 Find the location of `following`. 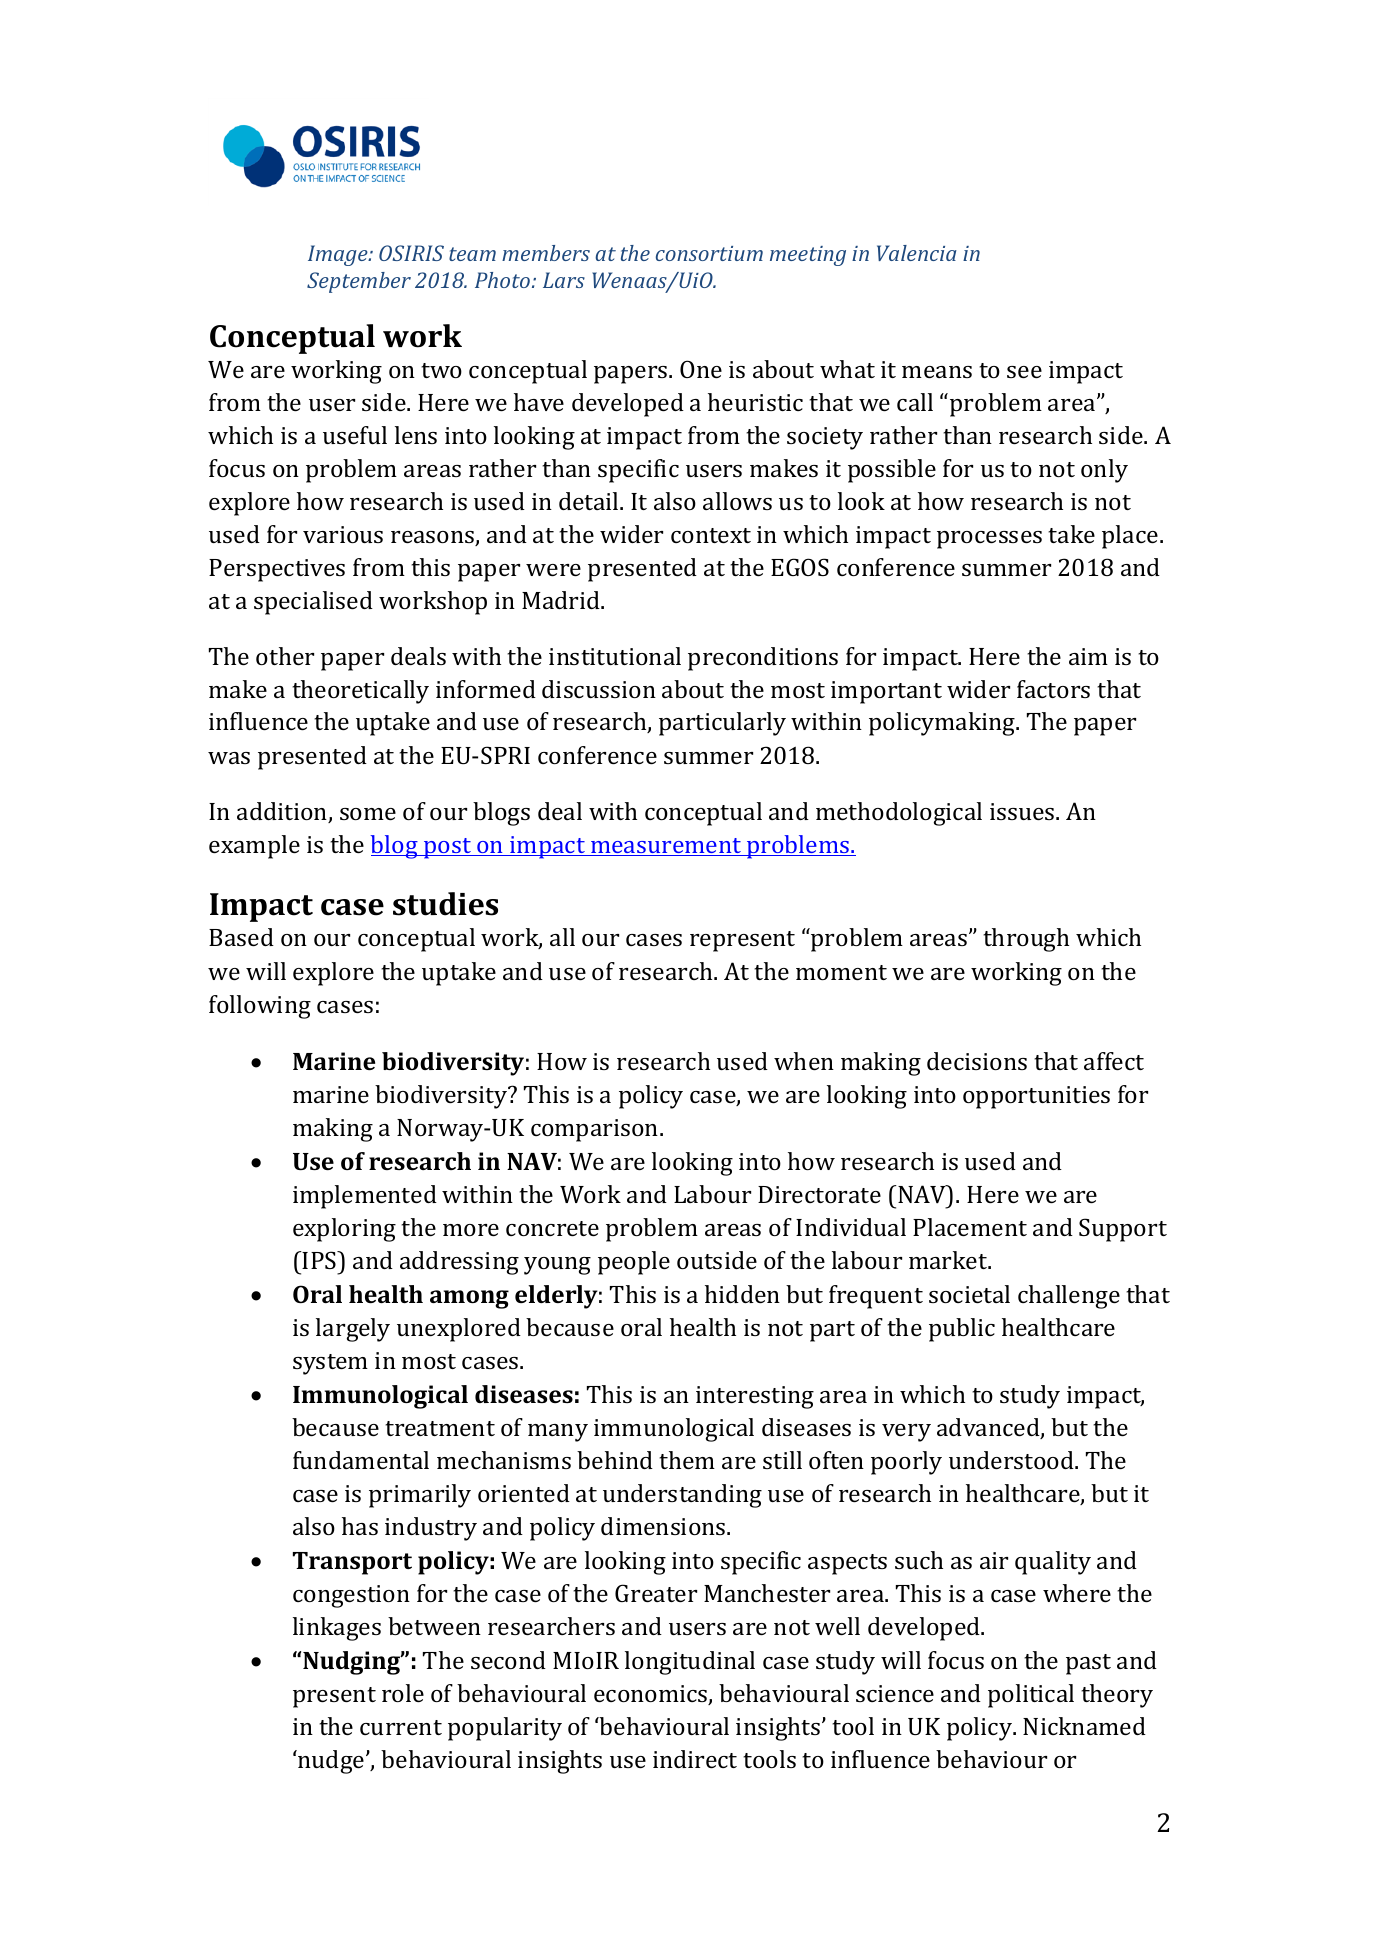

following is located at coordinates (260, 1007).
